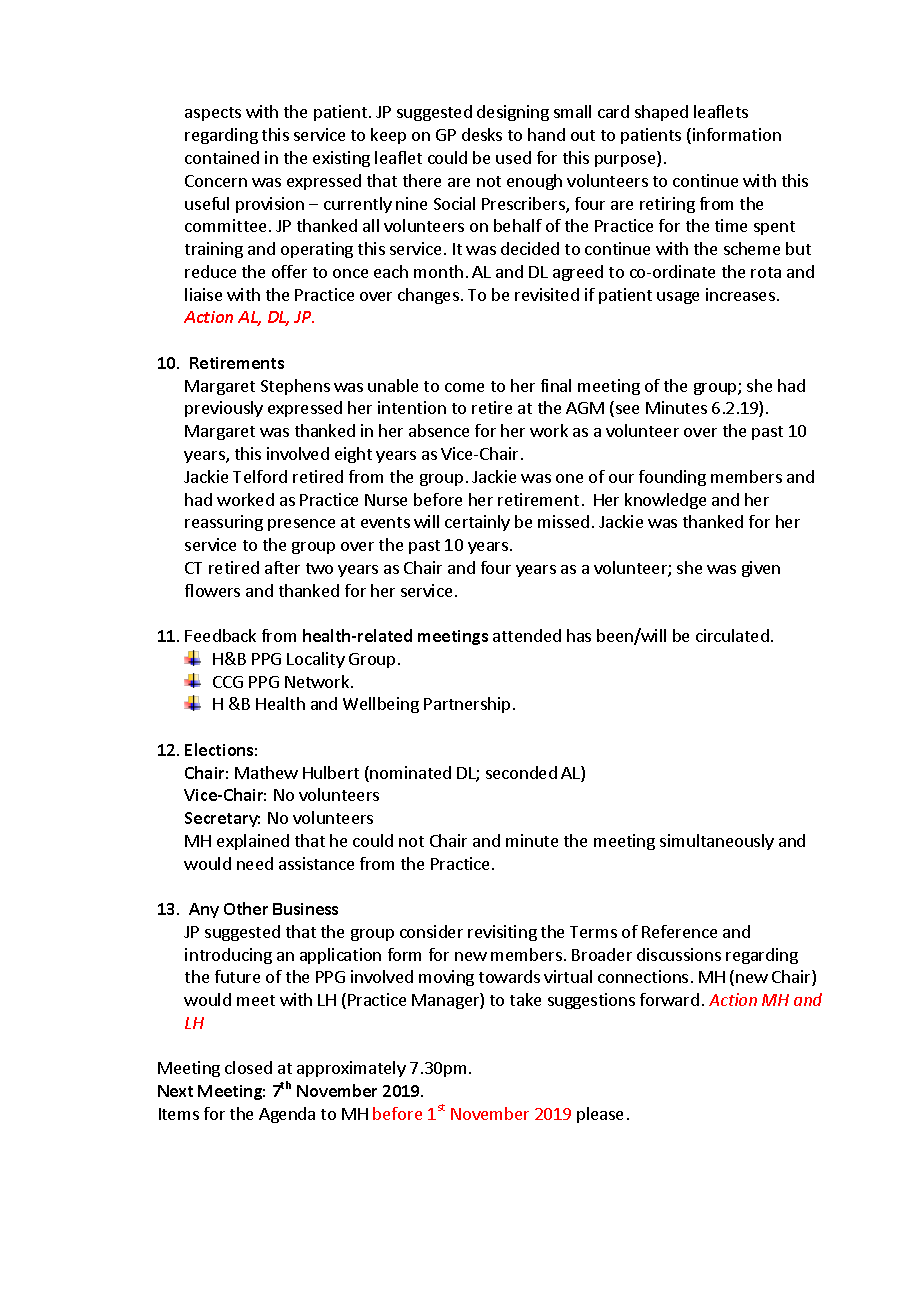 The height and width of the screenshot is (1308, 924). I want to click on Feedback, so click(220, 635).
